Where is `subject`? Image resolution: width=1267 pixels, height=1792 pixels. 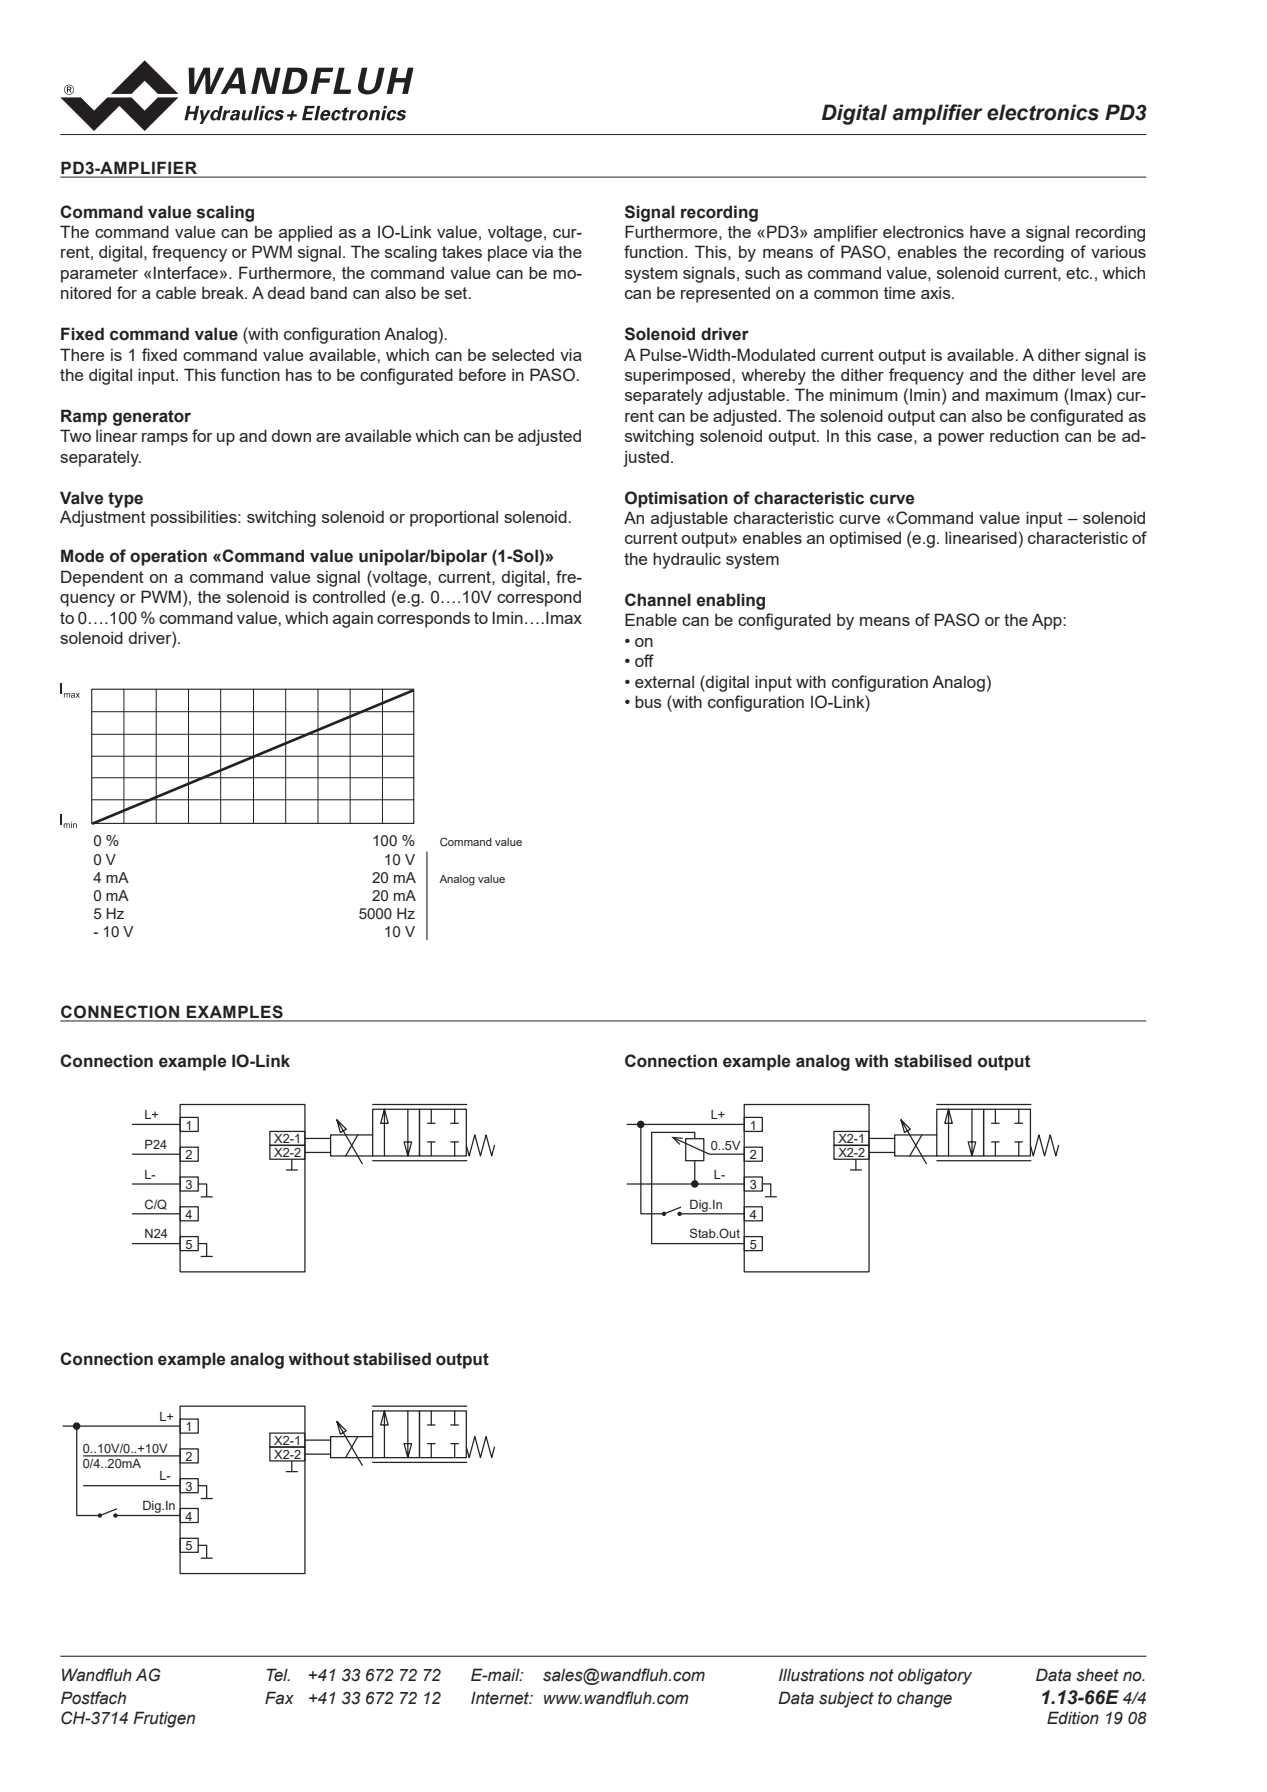
subject is located at coordinates (846, 1699).
